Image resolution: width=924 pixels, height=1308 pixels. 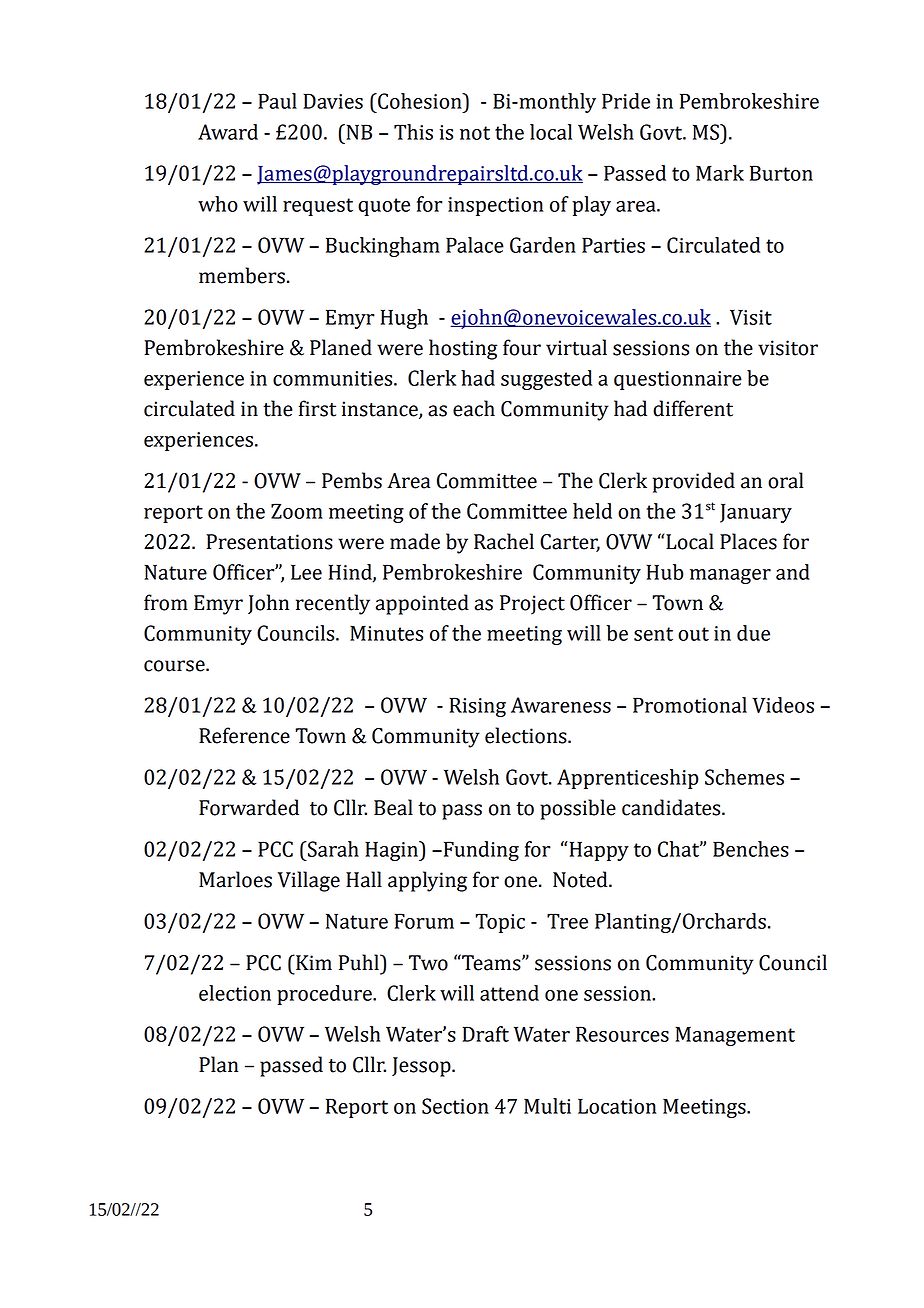 What do you see at coordinates (325, 995) in the screenshot?
I see `procedure` at bounding box center [325, 995].
